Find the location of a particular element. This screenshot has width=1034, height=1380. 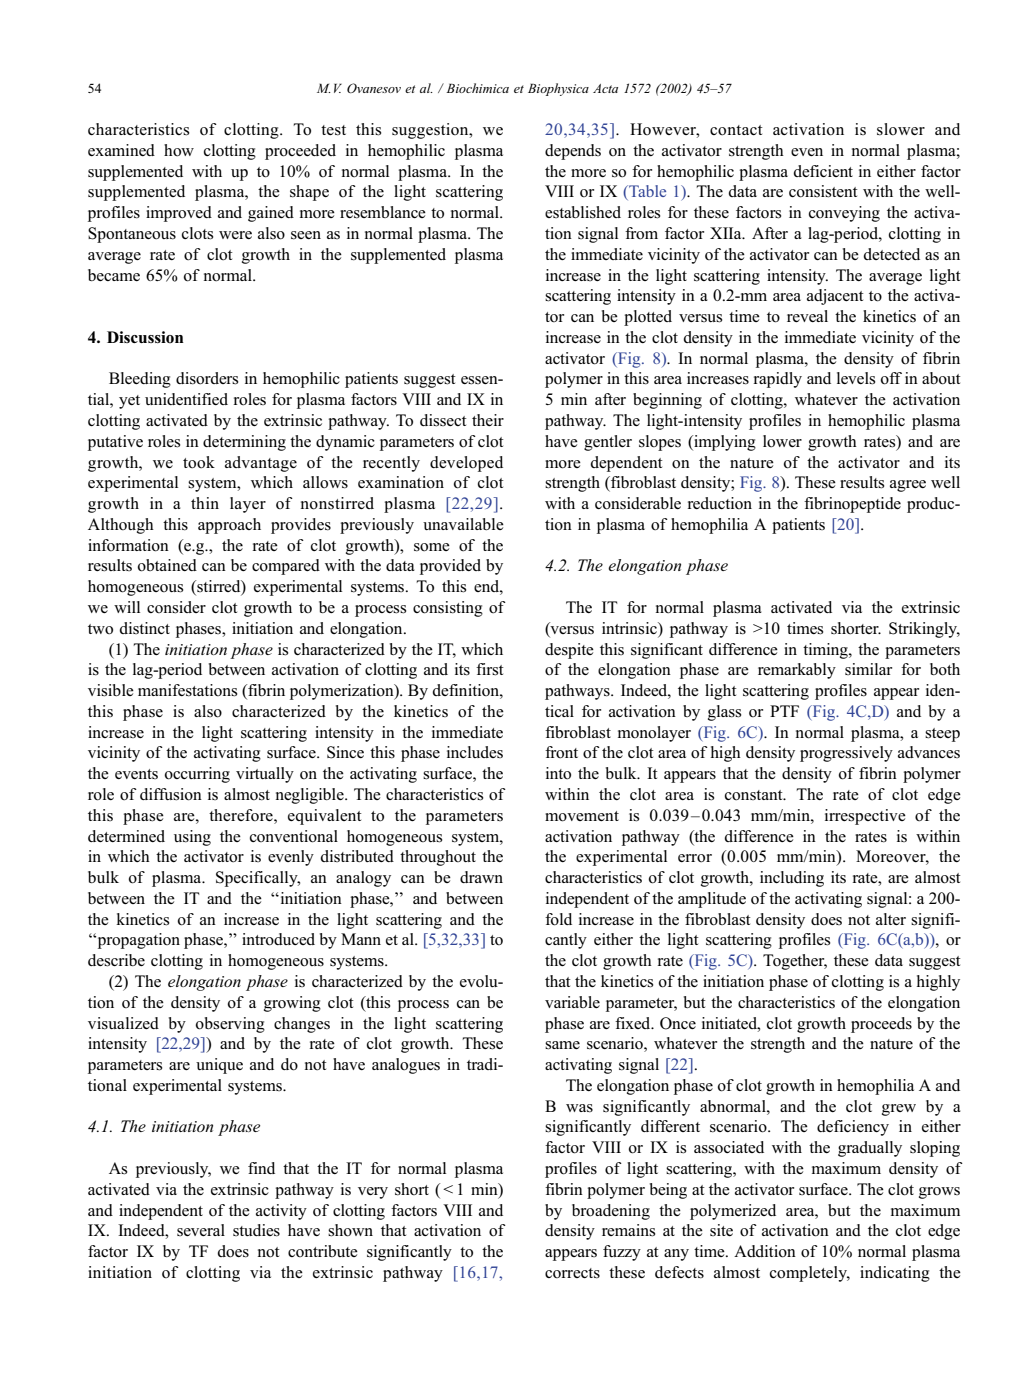

variable is located at coordinates (572, 1002).
